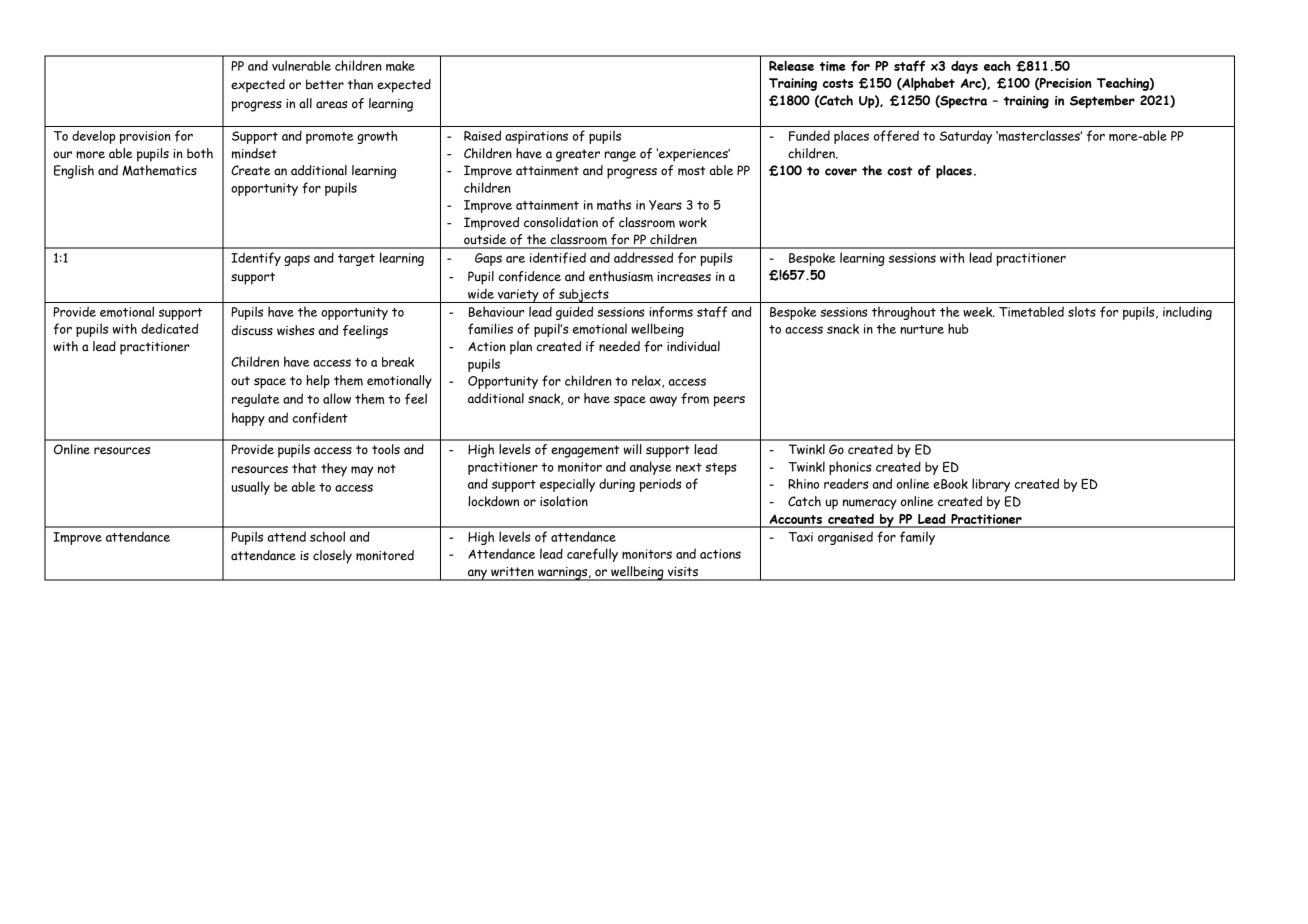 This page has width=1308, height=924. I want to click on slots, so click(1082, 311).
